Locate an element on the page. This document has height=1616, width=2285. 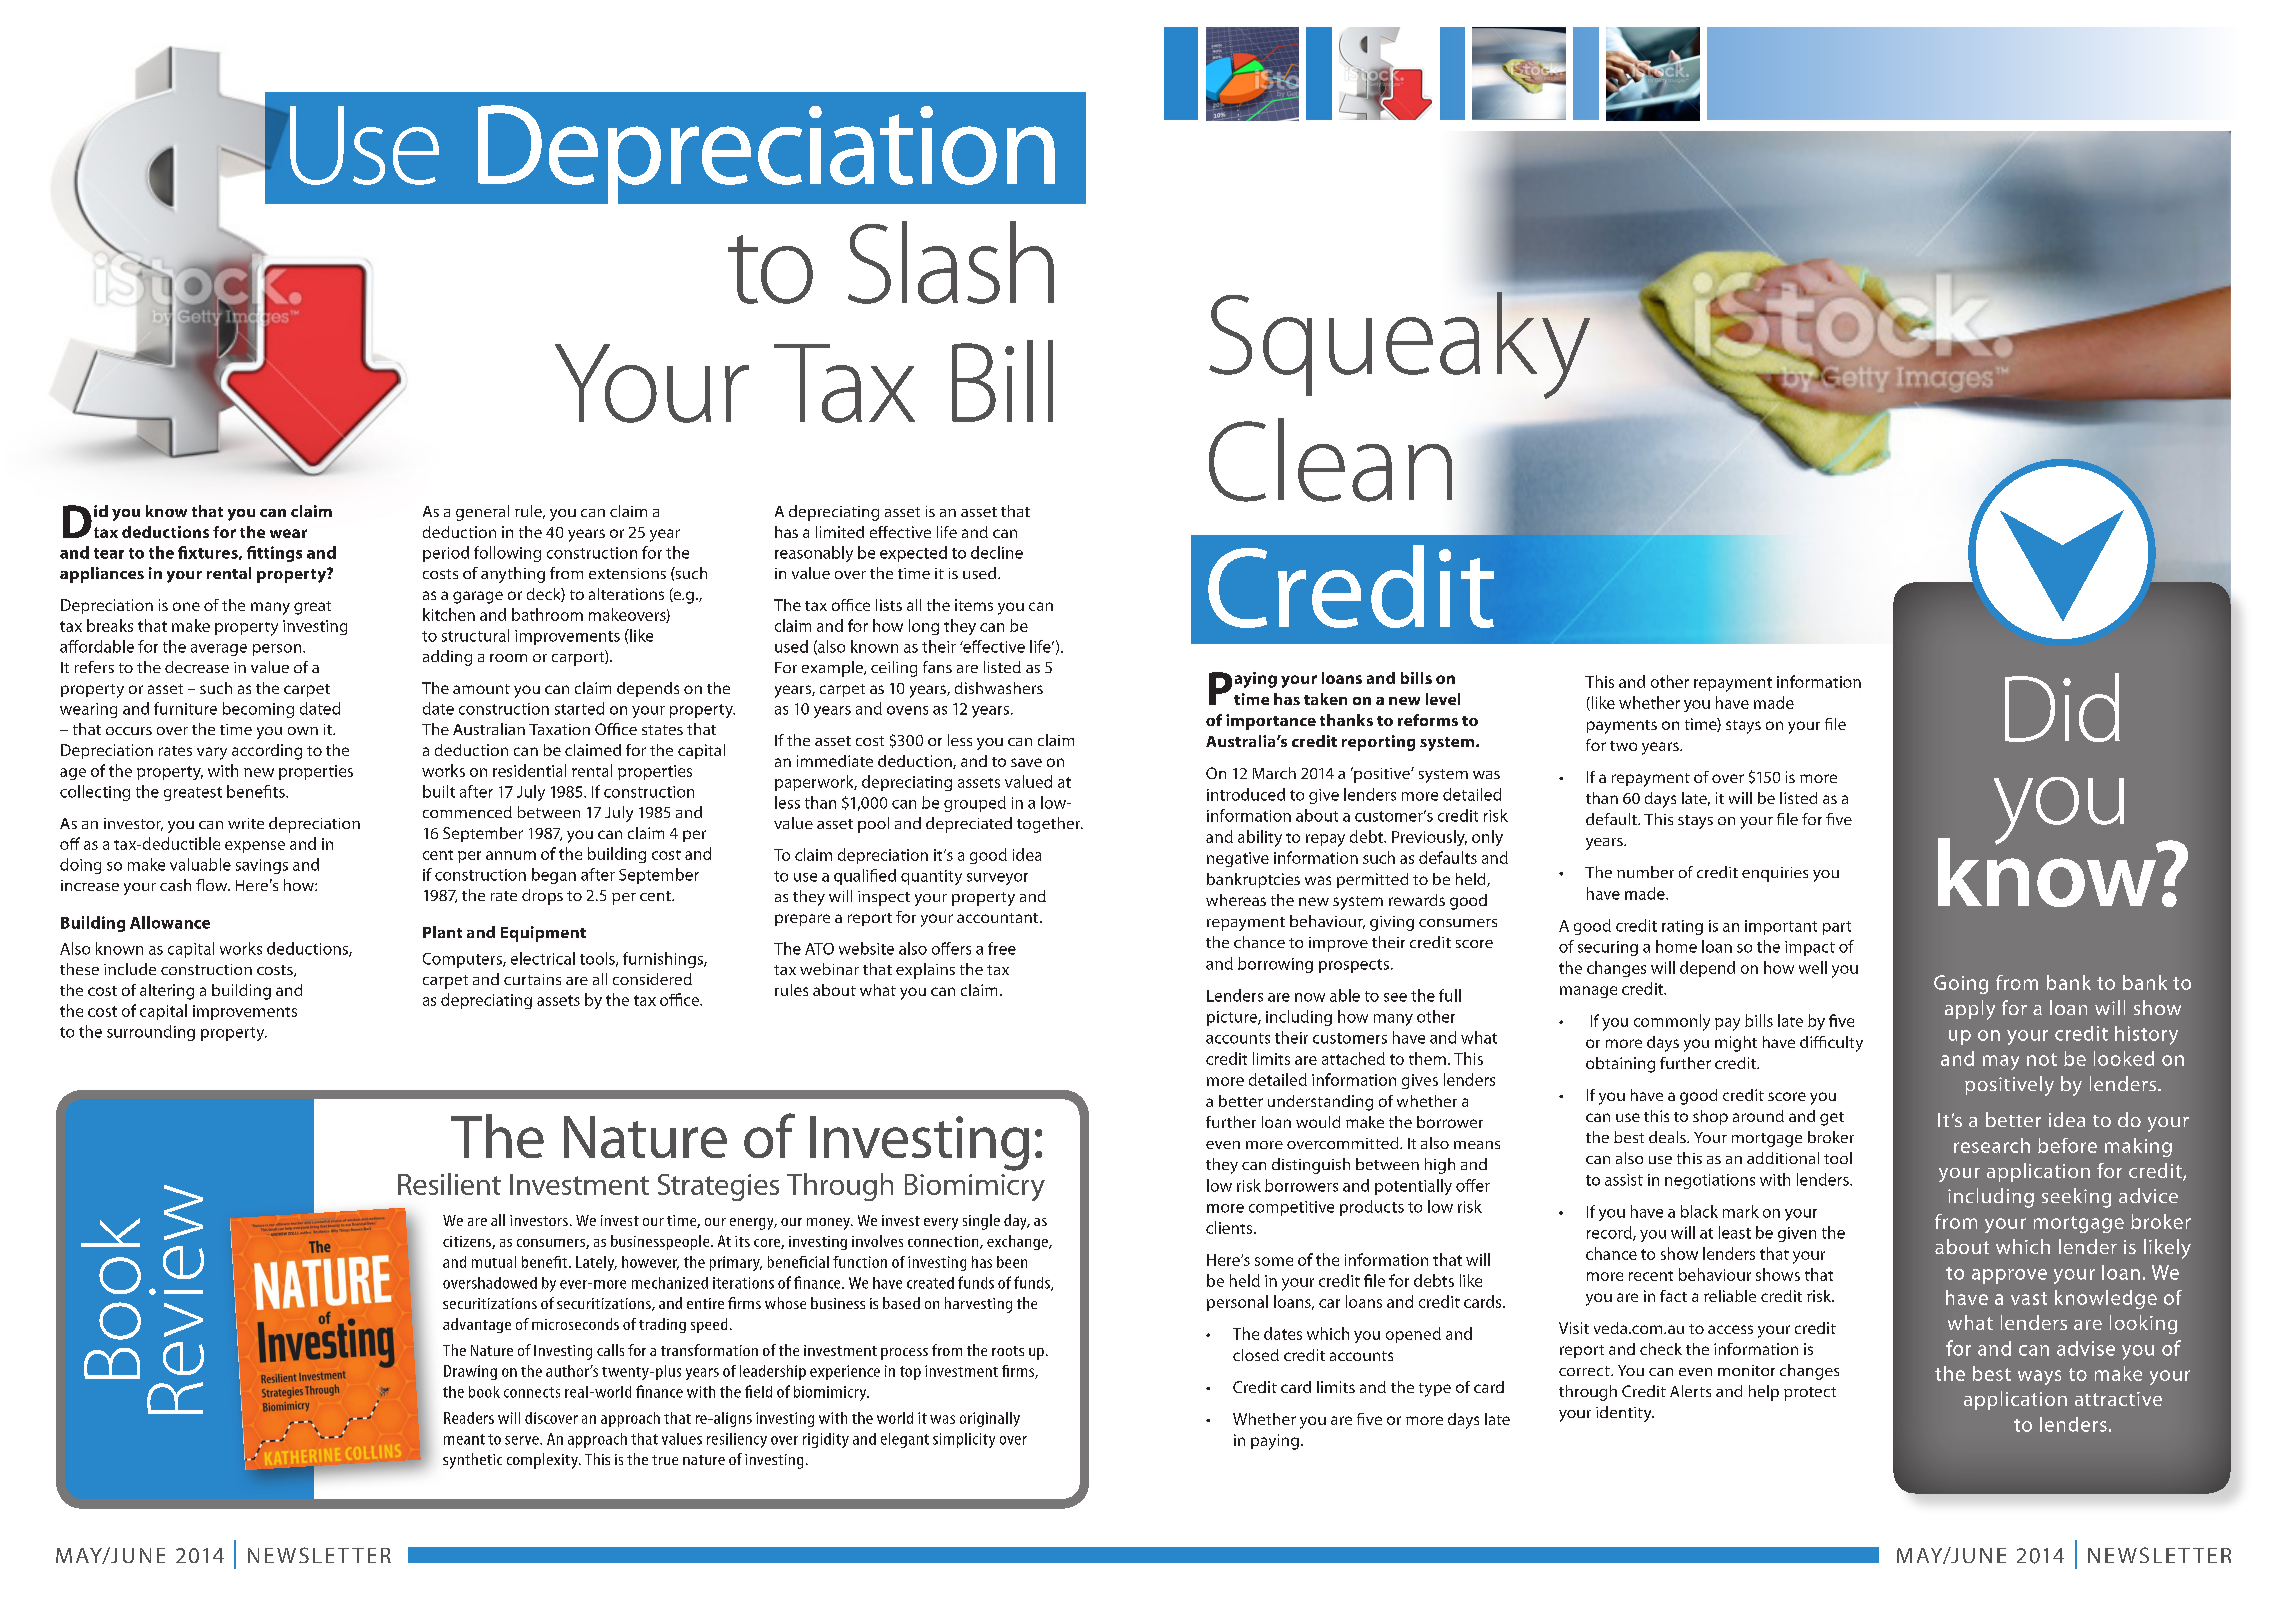
decline is located at coordinates (997, 552).
